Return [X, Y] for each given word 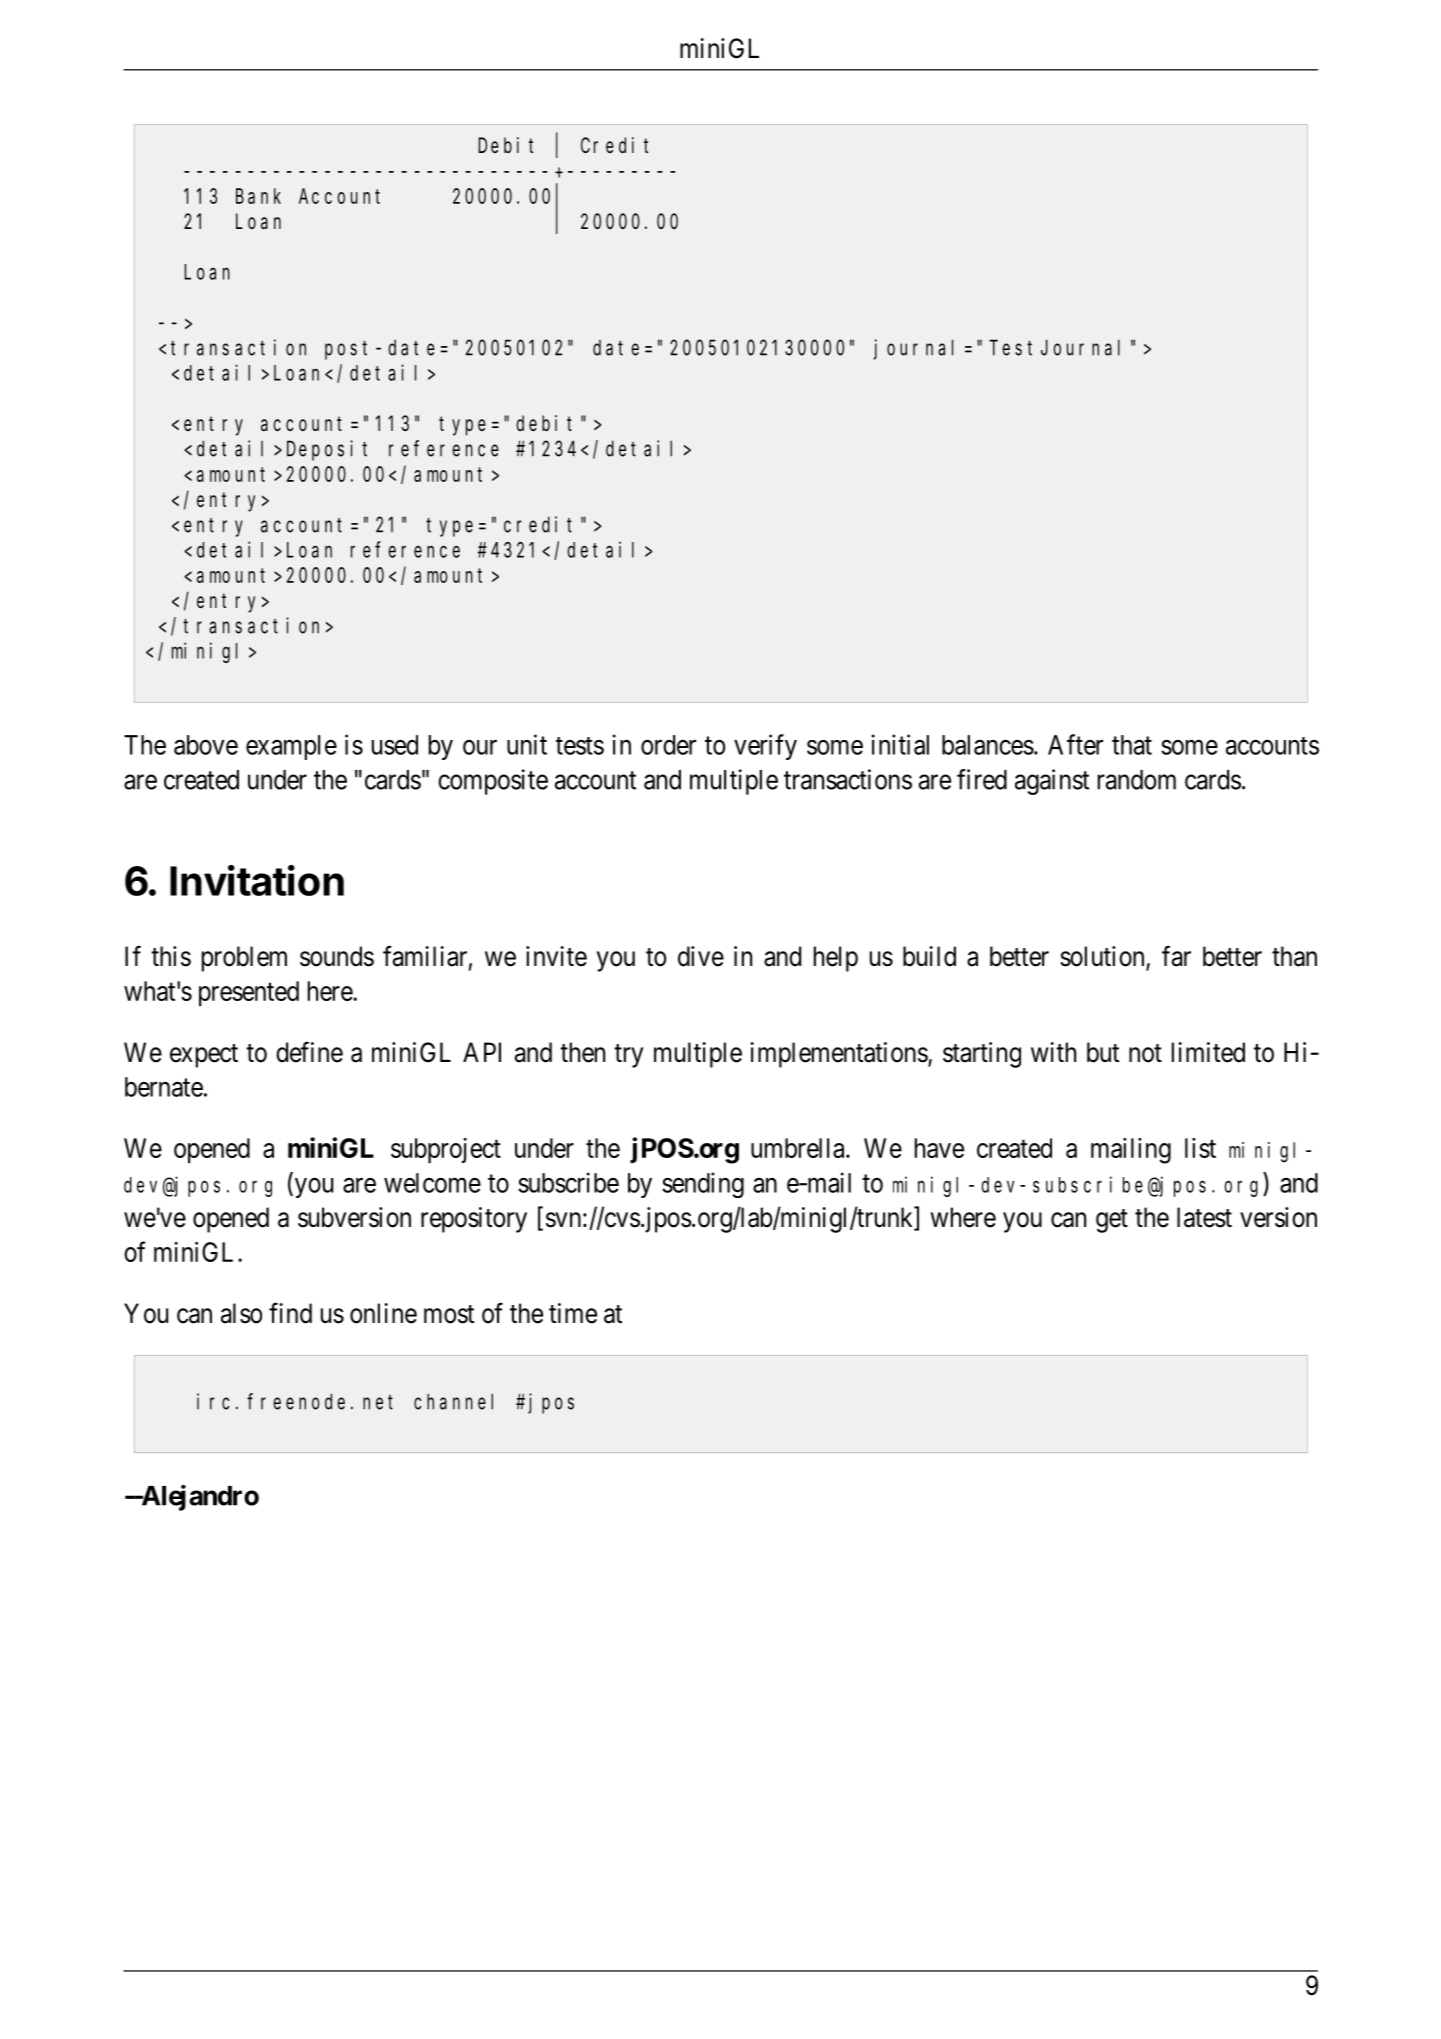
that [1132, 745]
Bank [258, 196]
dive [701, 956]
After [1075, 744]
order [668, 745]
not [1145, 1053]
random [1137, 780]
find [290, 1313]
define [309, 1052]
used [395, 745]
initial [900, 744]
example [291, 747]
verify [765, 747]
